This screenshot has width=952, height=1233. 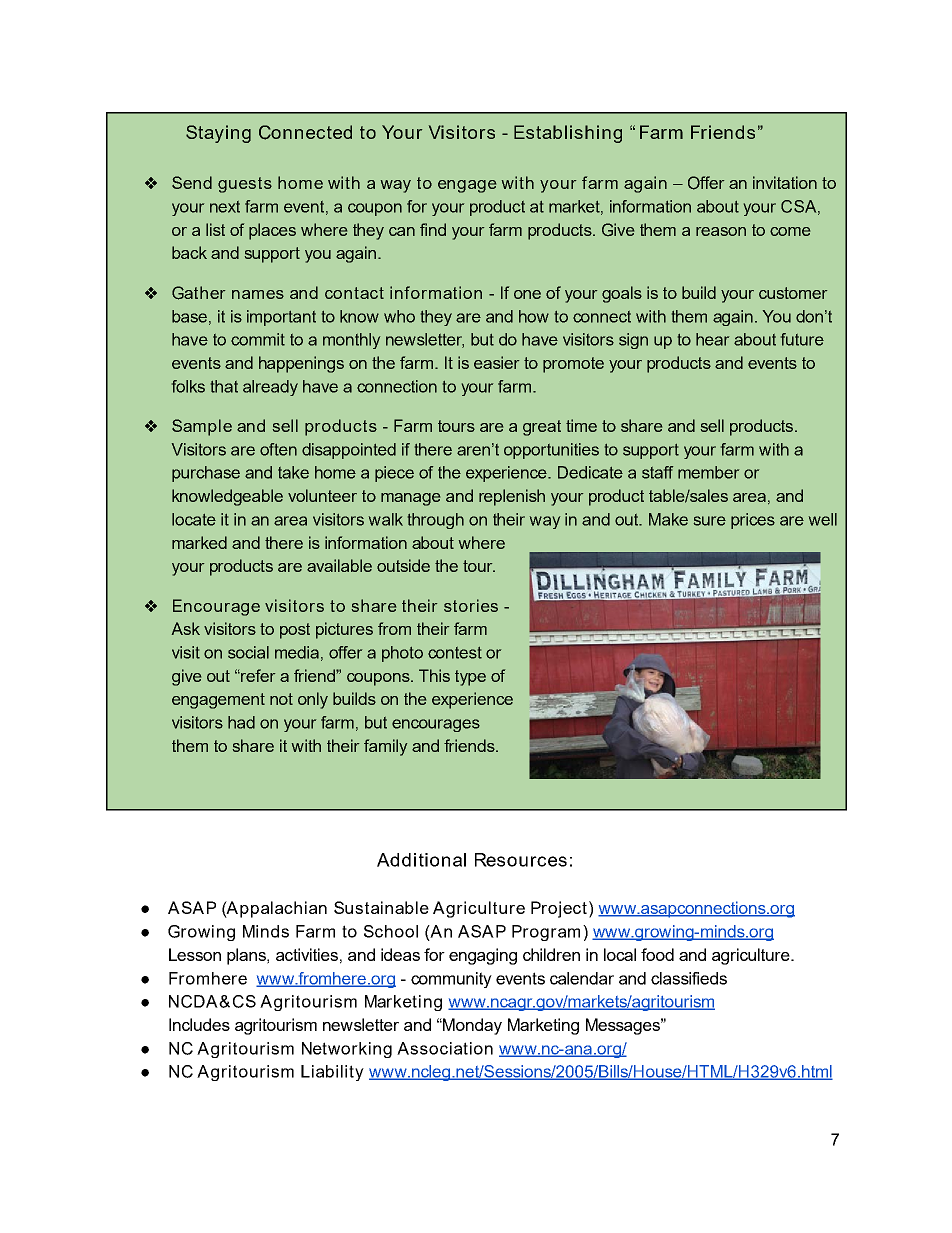 What do you see at coordinates (241, 722) in the screenshot?
I see `had` at bounding box center [241, 722].
